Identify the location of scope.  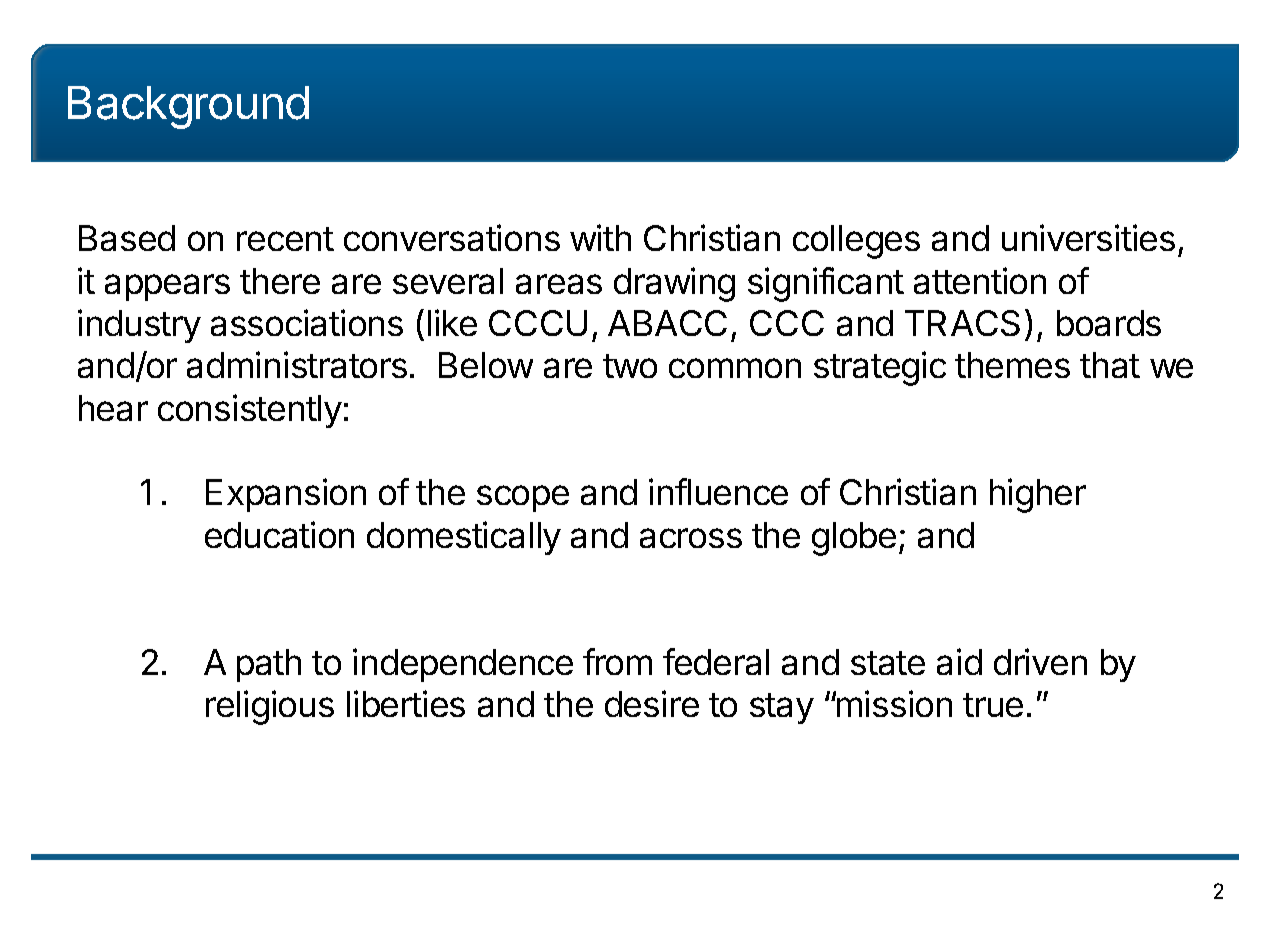
(523, 498).
